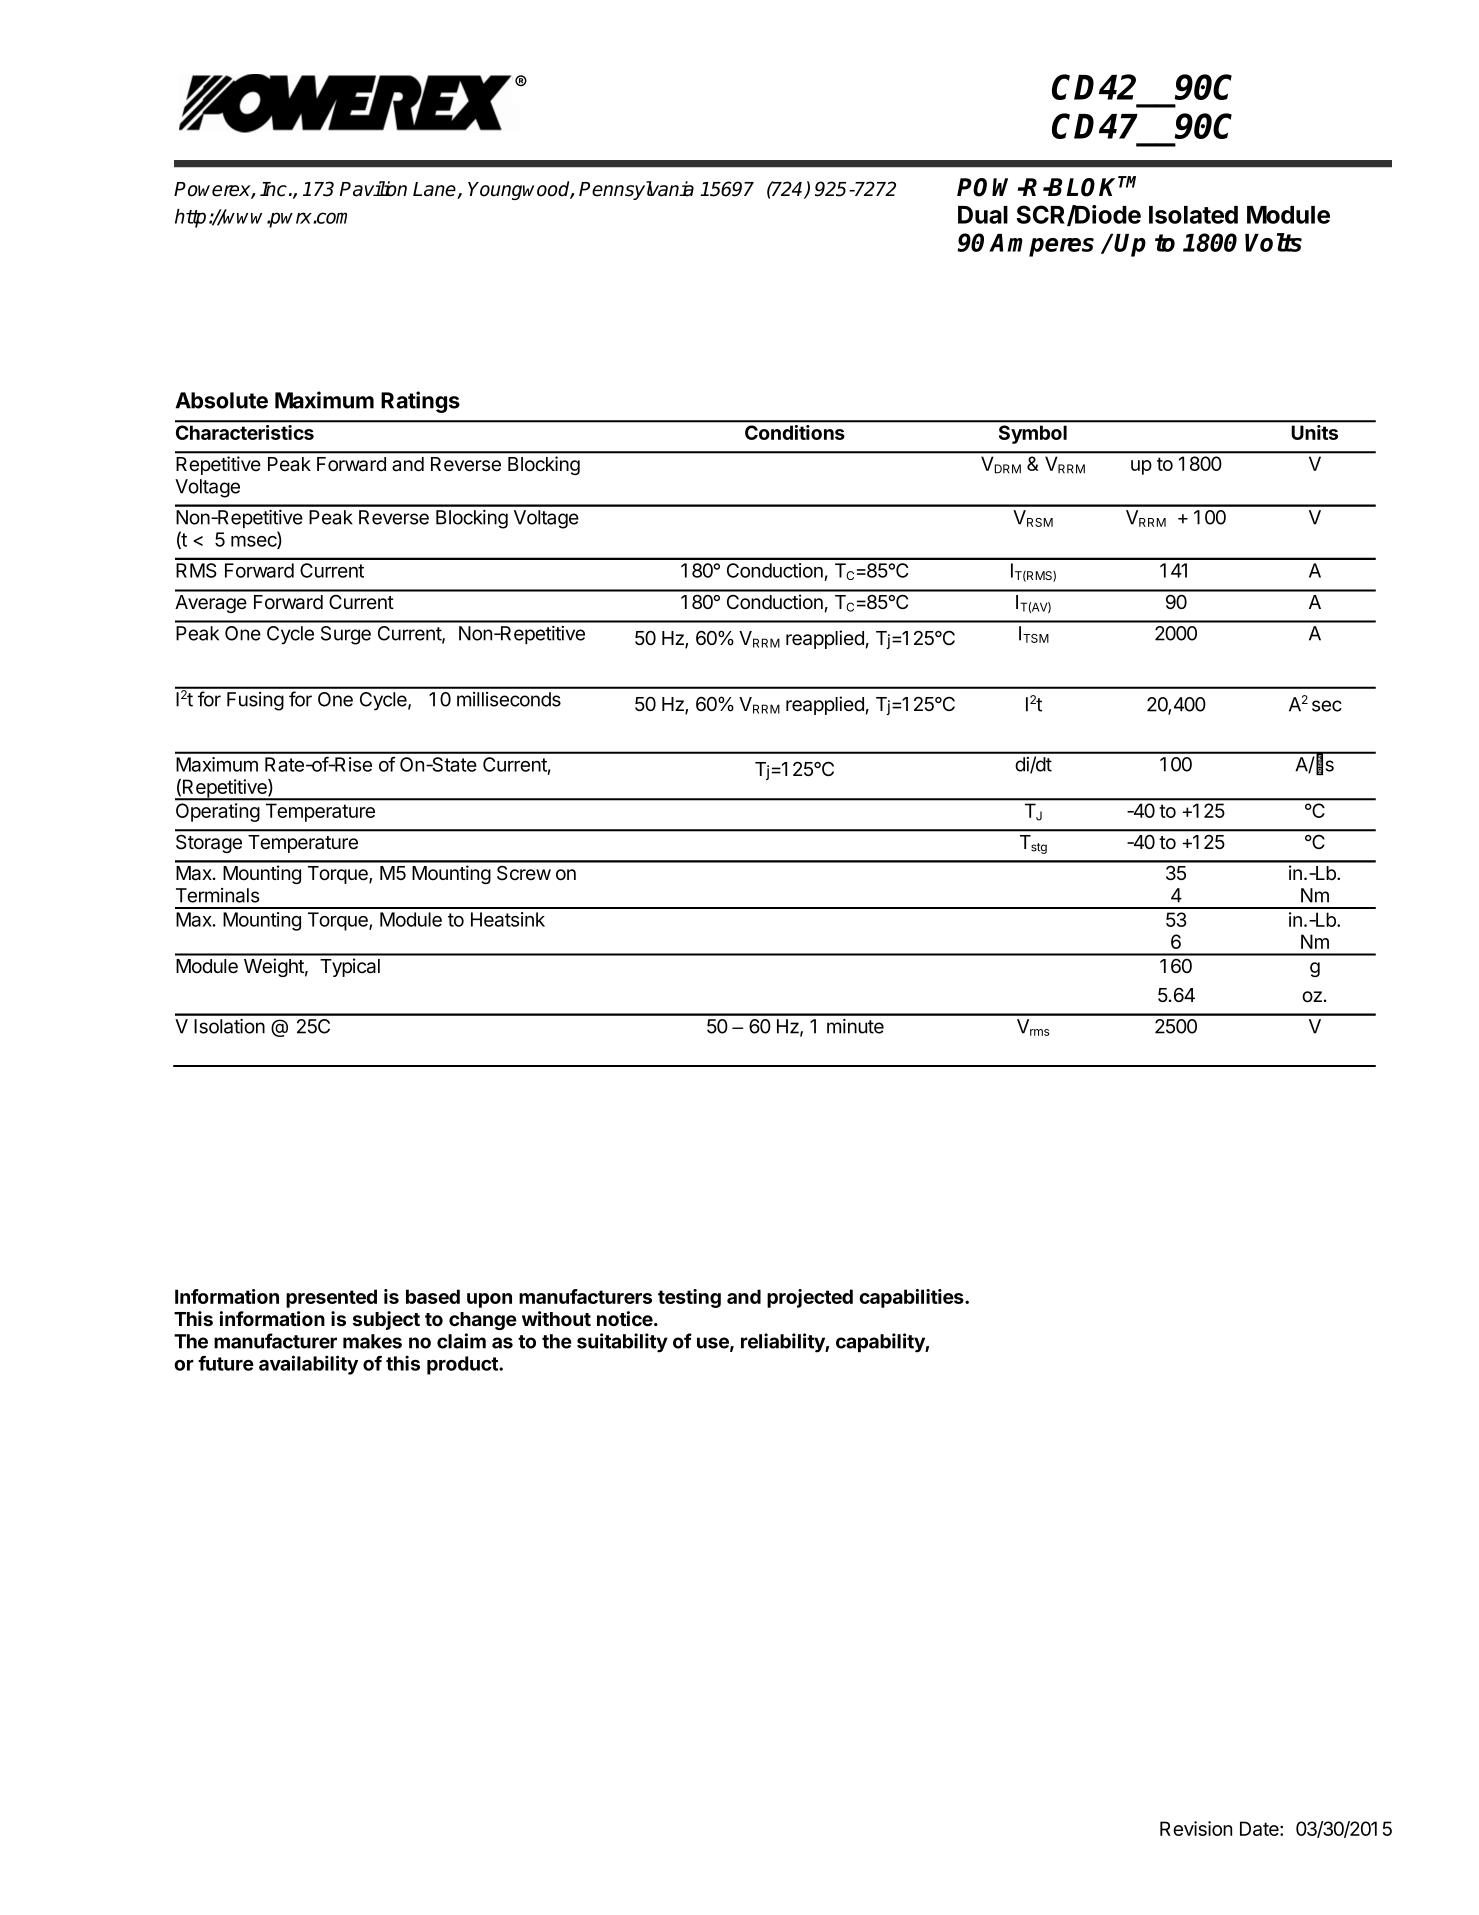 This screenshot has width=1479, height=1915. What do you see at coordinates (463, 1365) in the screenshot?
I see `product` at bounding box center [463, 1365].
